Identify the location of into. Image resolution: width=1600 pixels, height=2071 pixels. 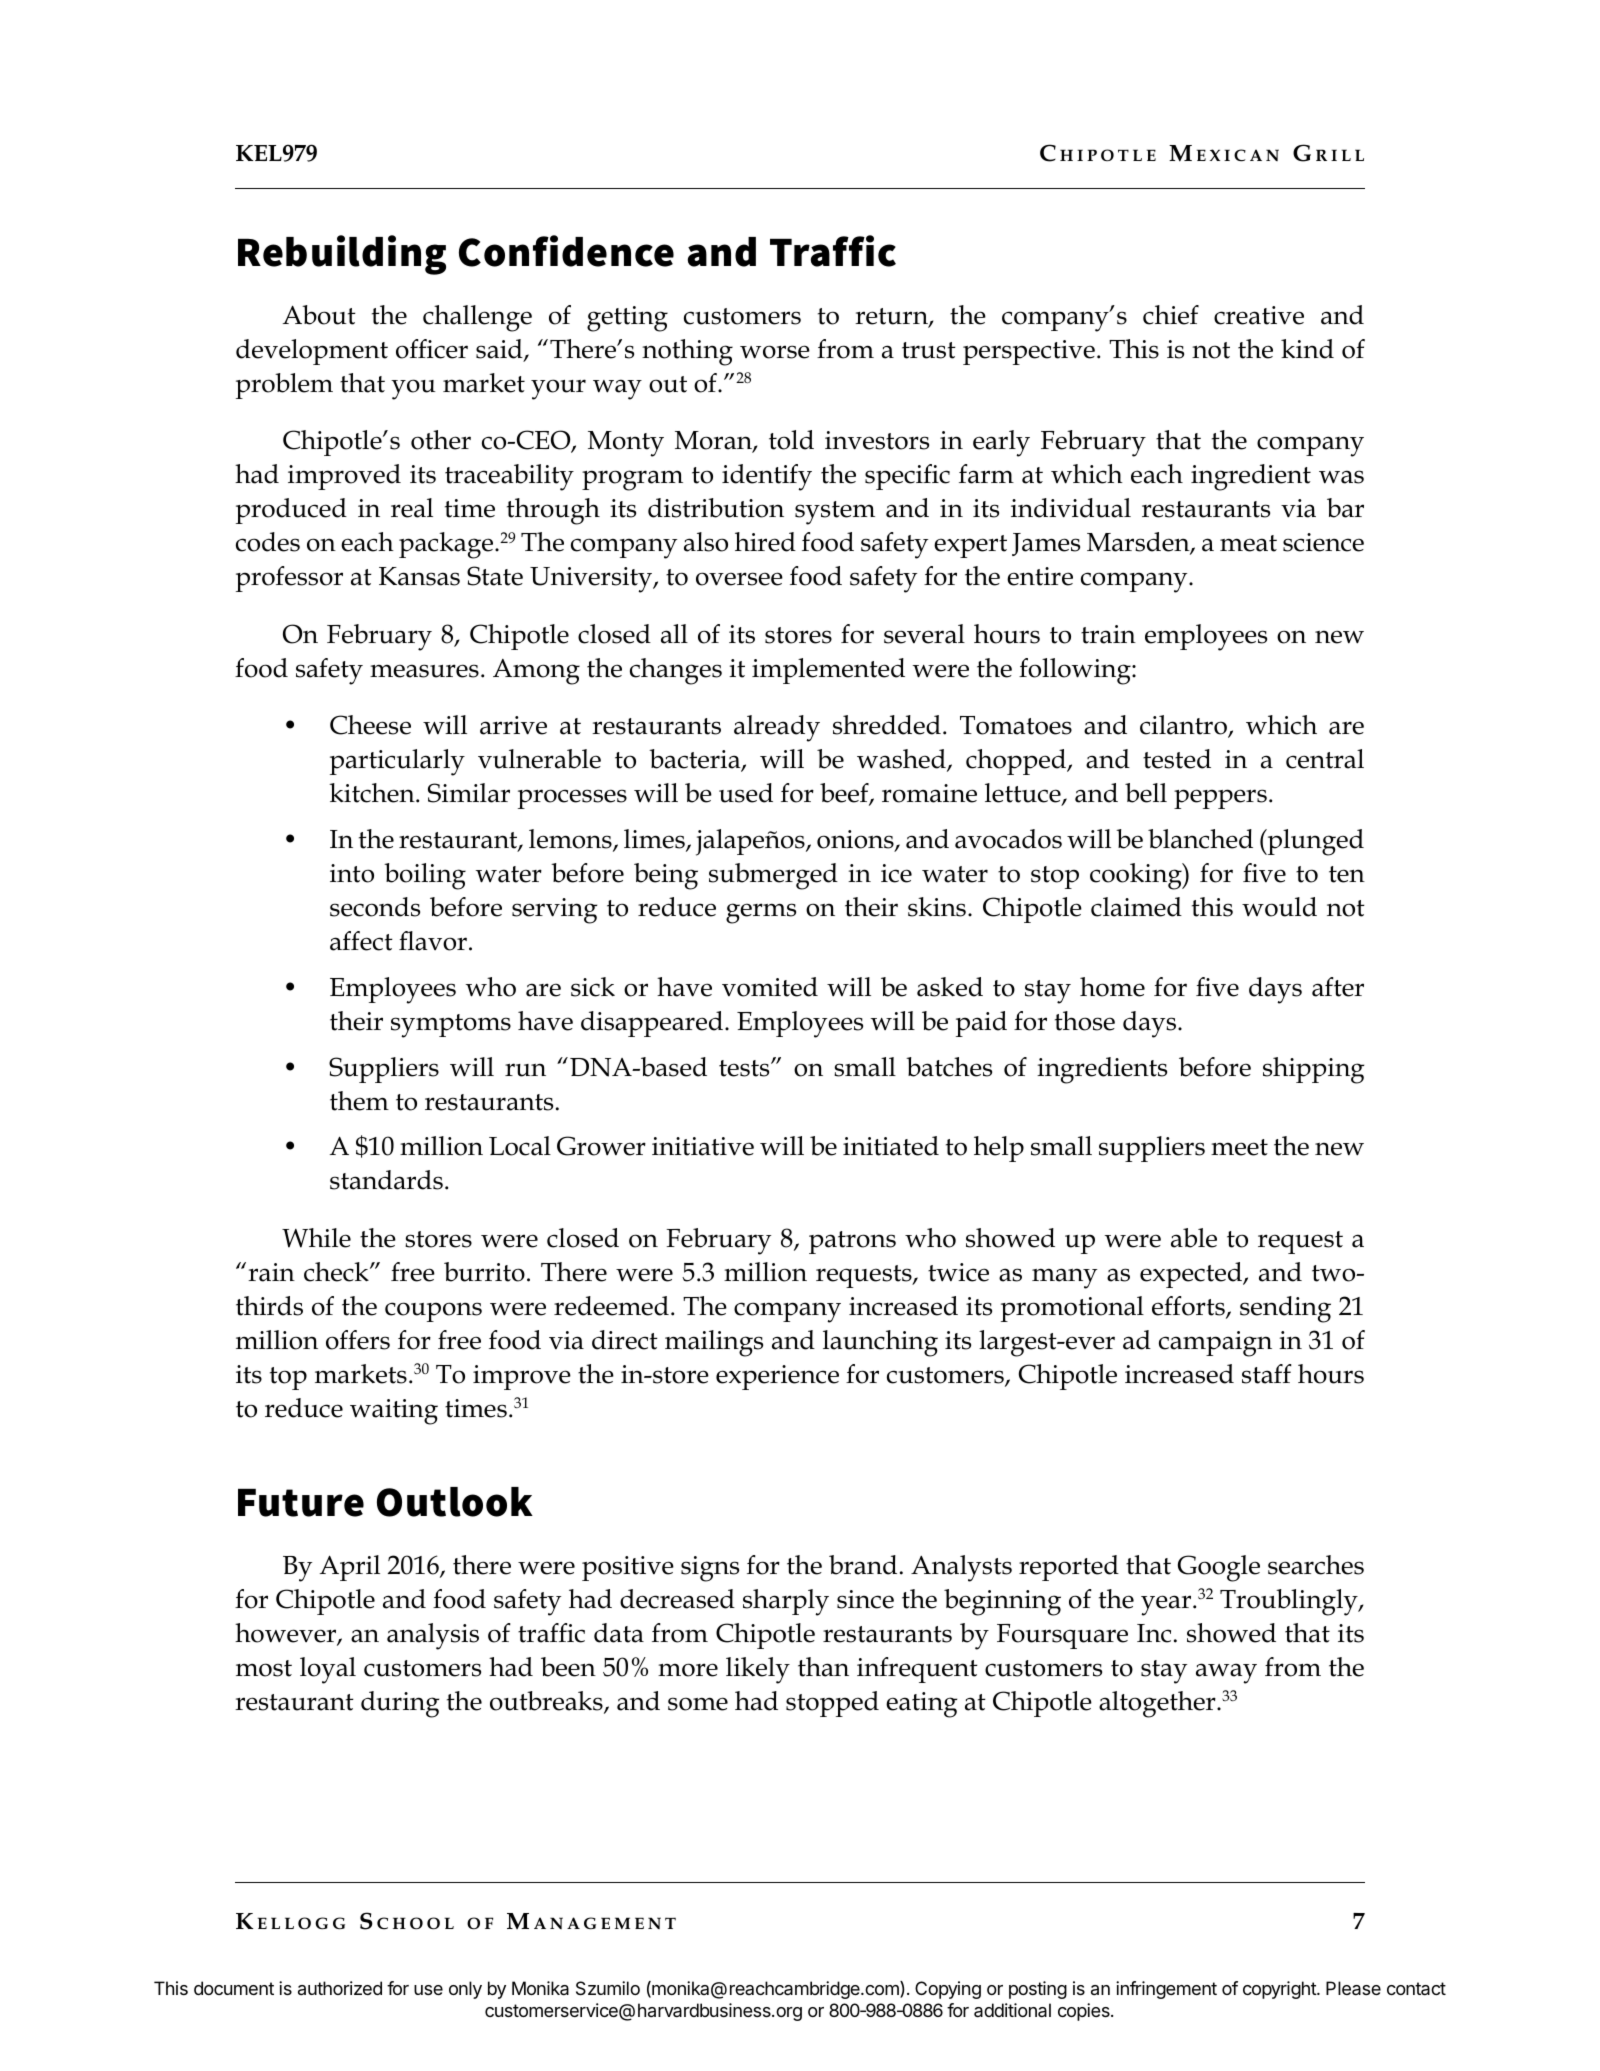
(352, 873).
